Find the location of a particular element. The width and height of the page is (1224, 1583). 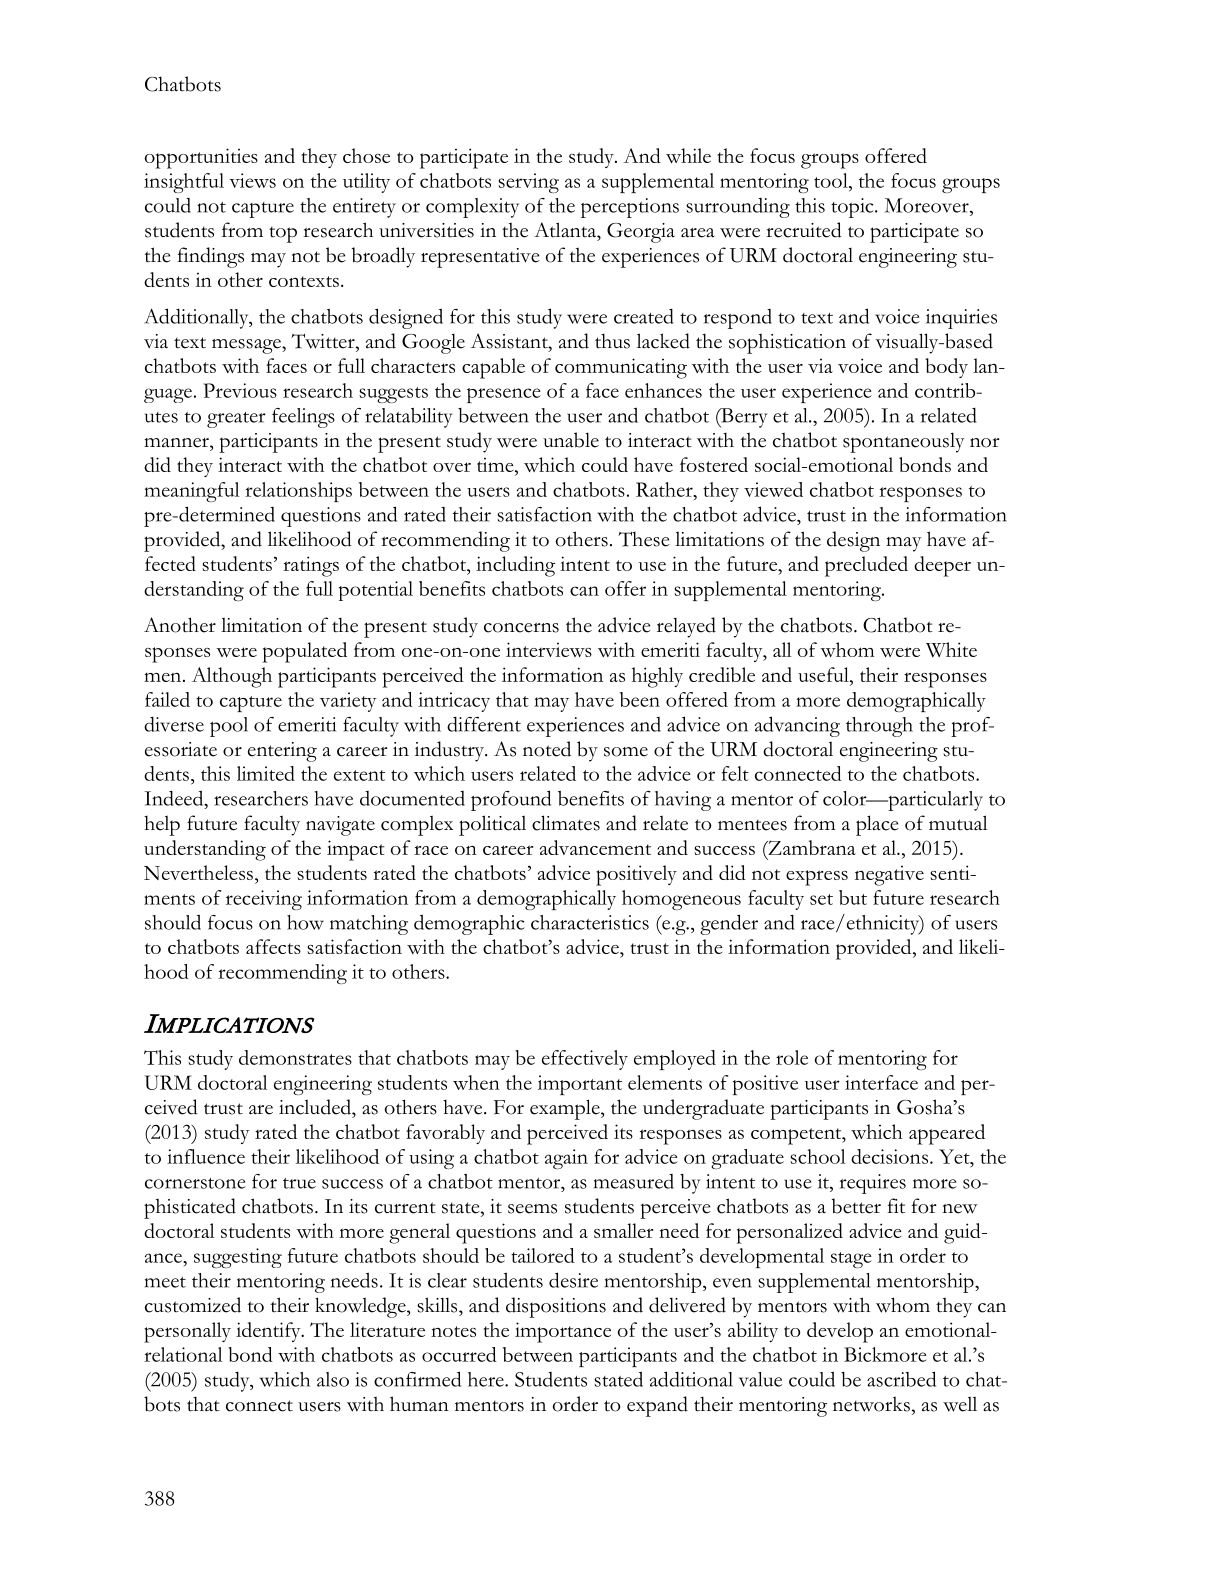

relationships is located at coordinates (298, 492).
